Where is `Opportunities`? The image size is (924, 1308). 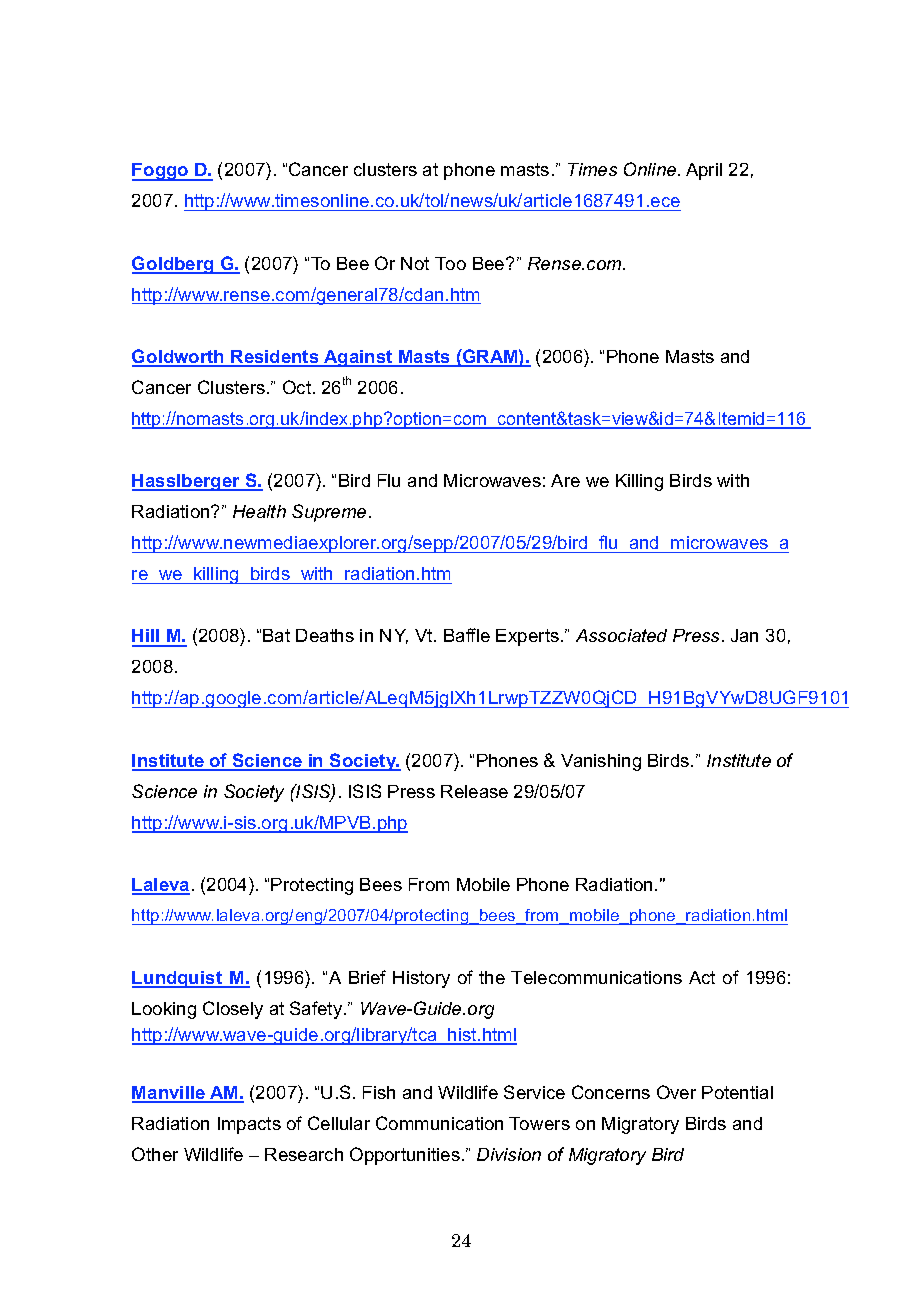 Opportunities is located at coordinates (405, 1156).
